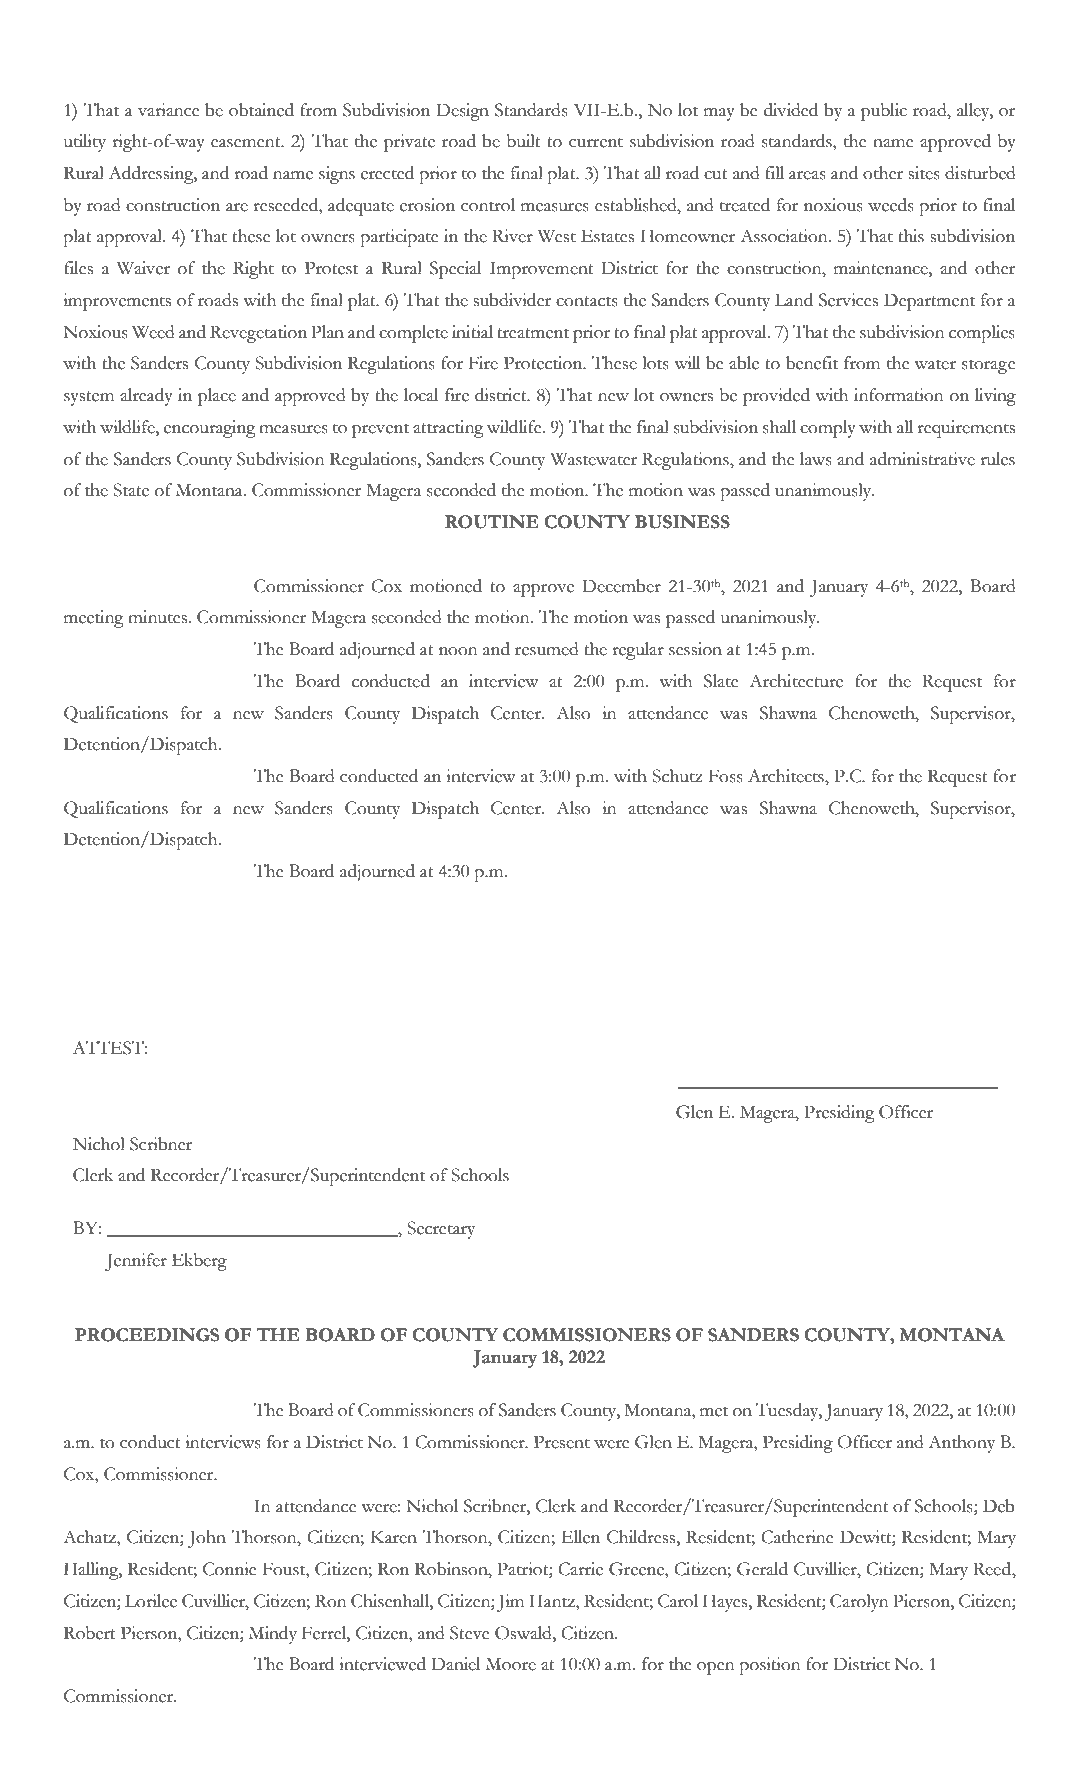 The width and height of the document is (1079, 1777). Describe the element at coordinates (924, 173) in the document. I see `sites` at that location.
